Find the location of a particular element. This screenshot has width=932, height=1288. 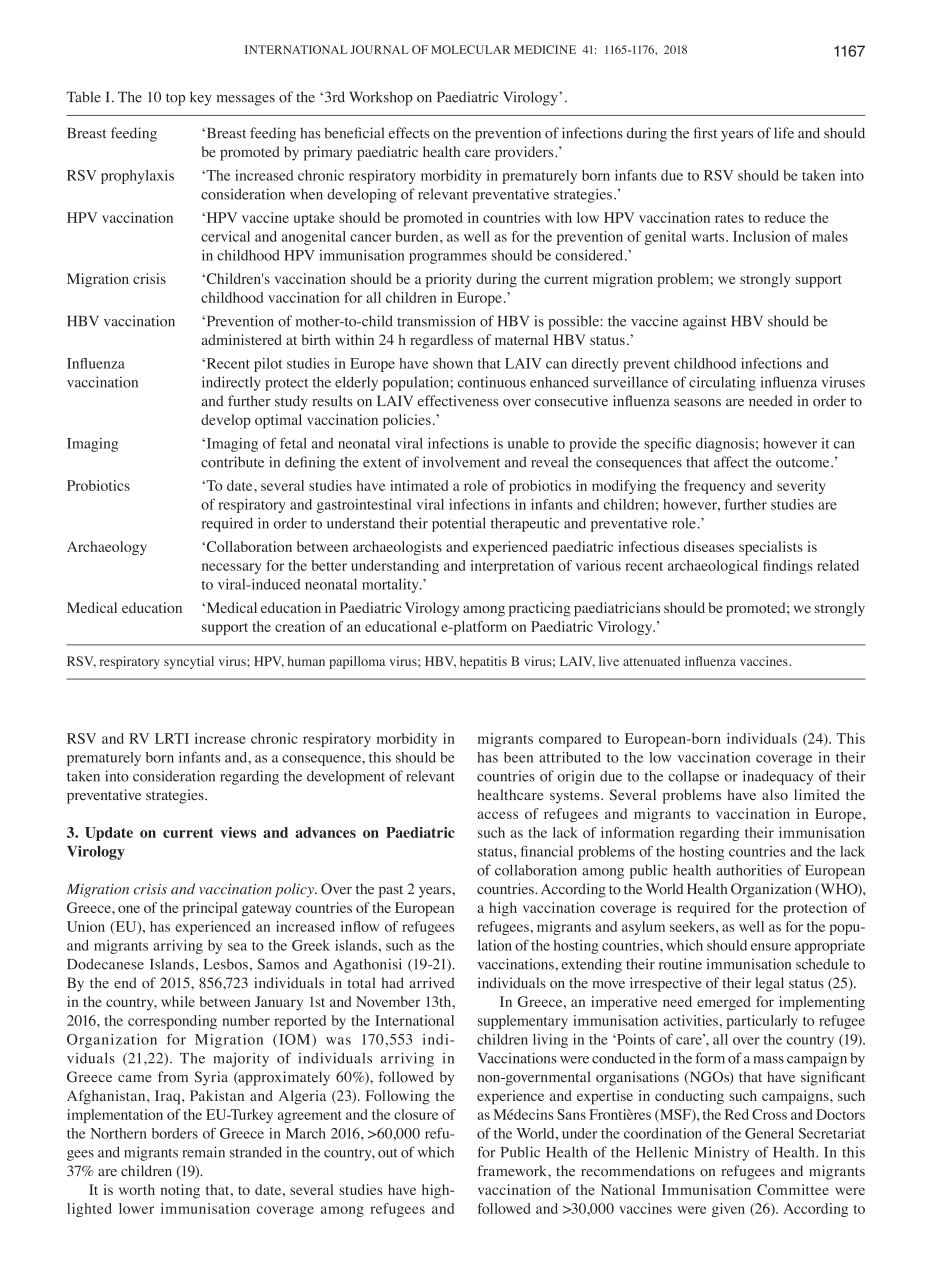

framework is located at coordinates (513, 1171).
